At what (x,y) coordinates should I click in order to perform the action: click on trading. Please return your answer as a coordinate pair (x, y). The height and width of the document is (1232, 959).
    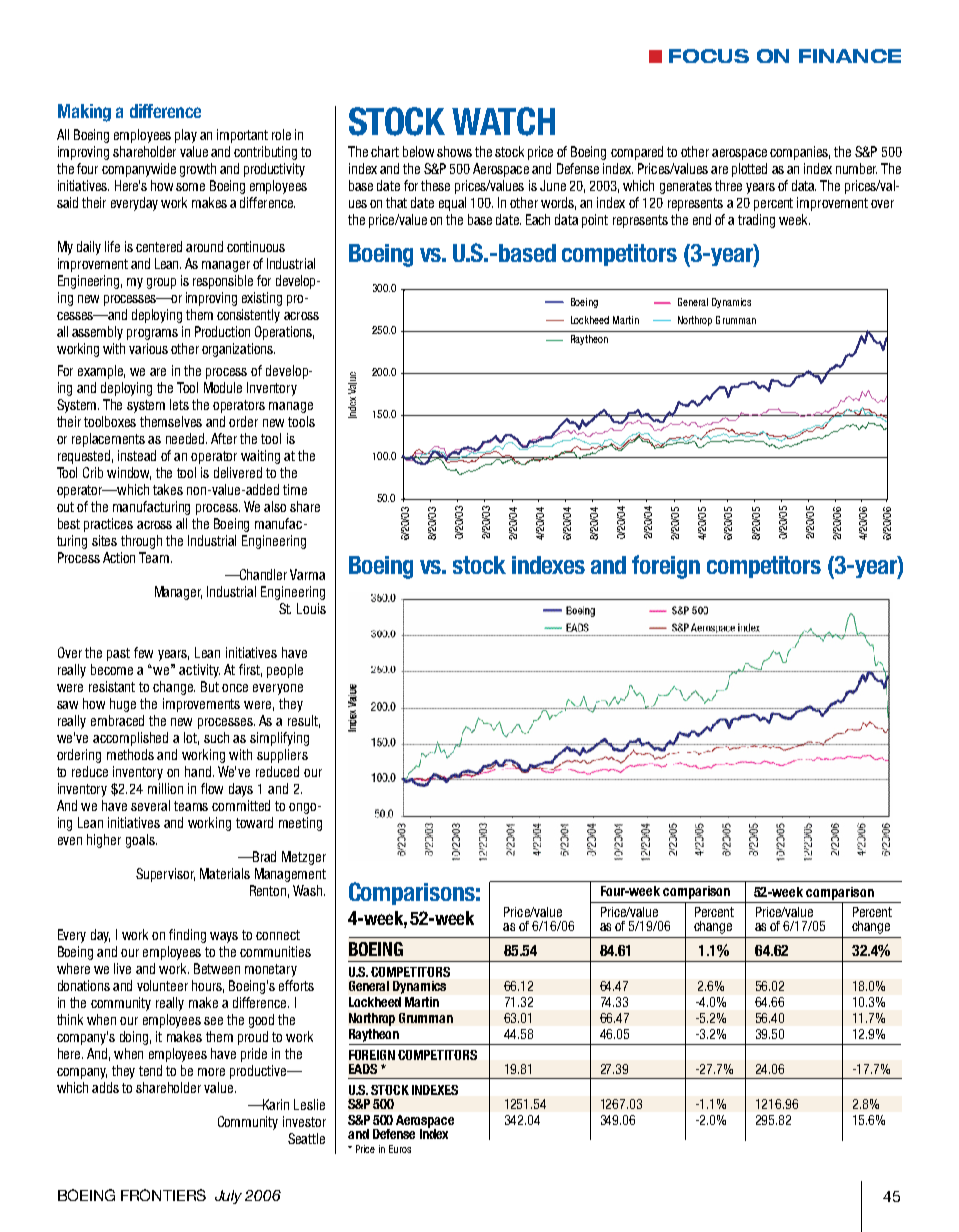
    Looking at the image, I should click on (756, 221).
